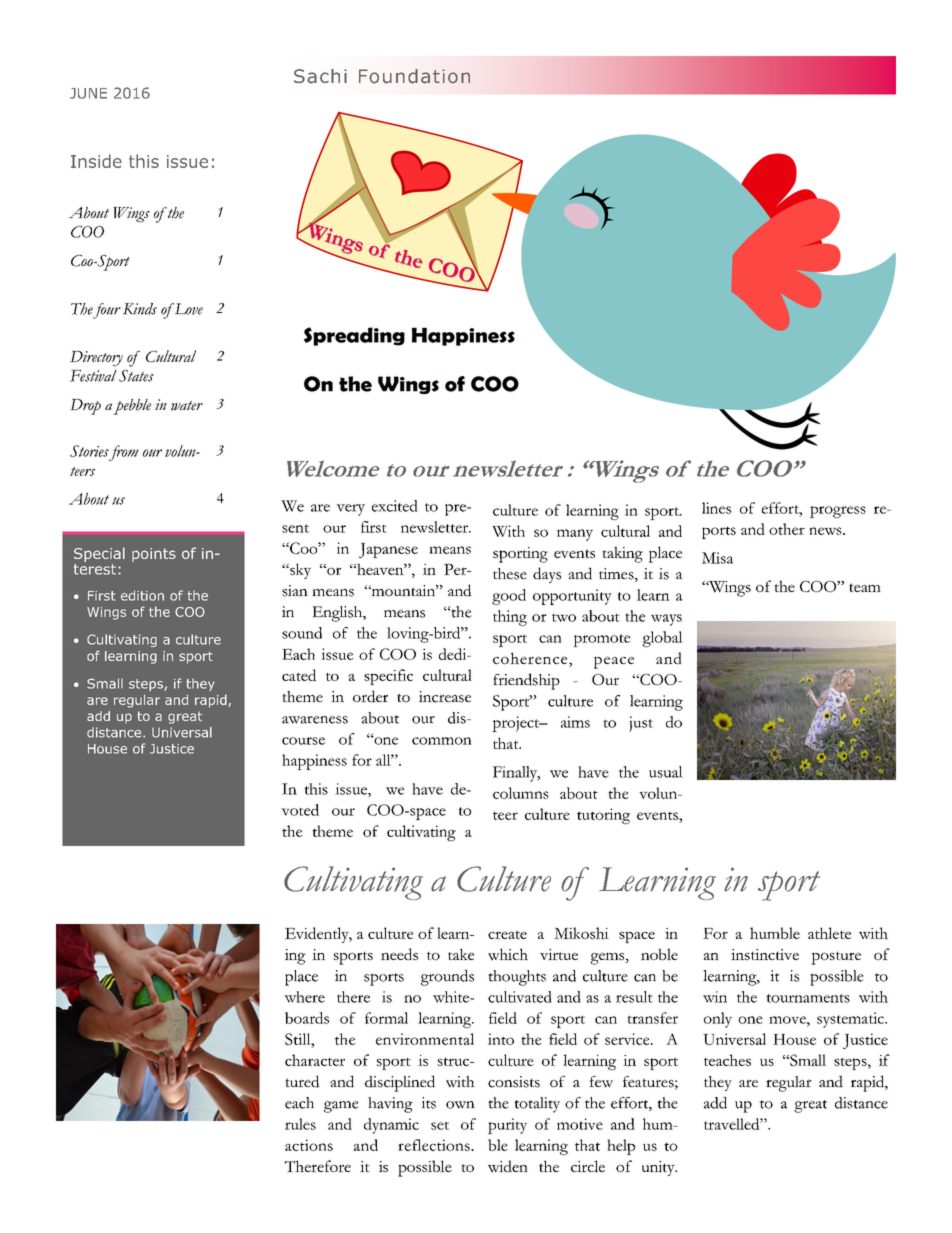 Image resolution: width=952 pixels, height=1233 pixels. I want to click on edition, so click(142, 595).
